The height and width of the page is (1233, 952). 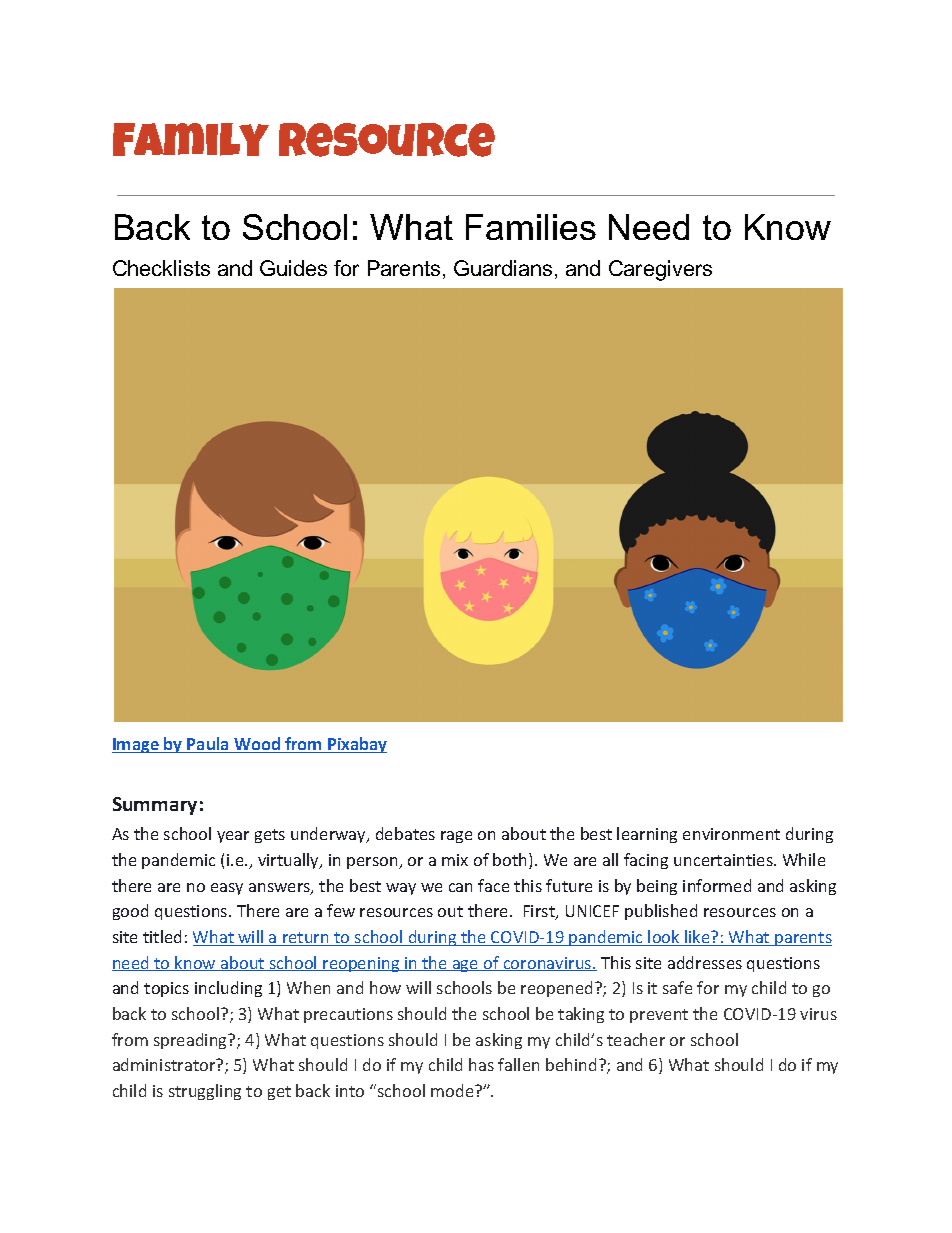 What do you see at coordinates (481, 1064) in the page?
I see `has` at bounding box center [481, 1064].
